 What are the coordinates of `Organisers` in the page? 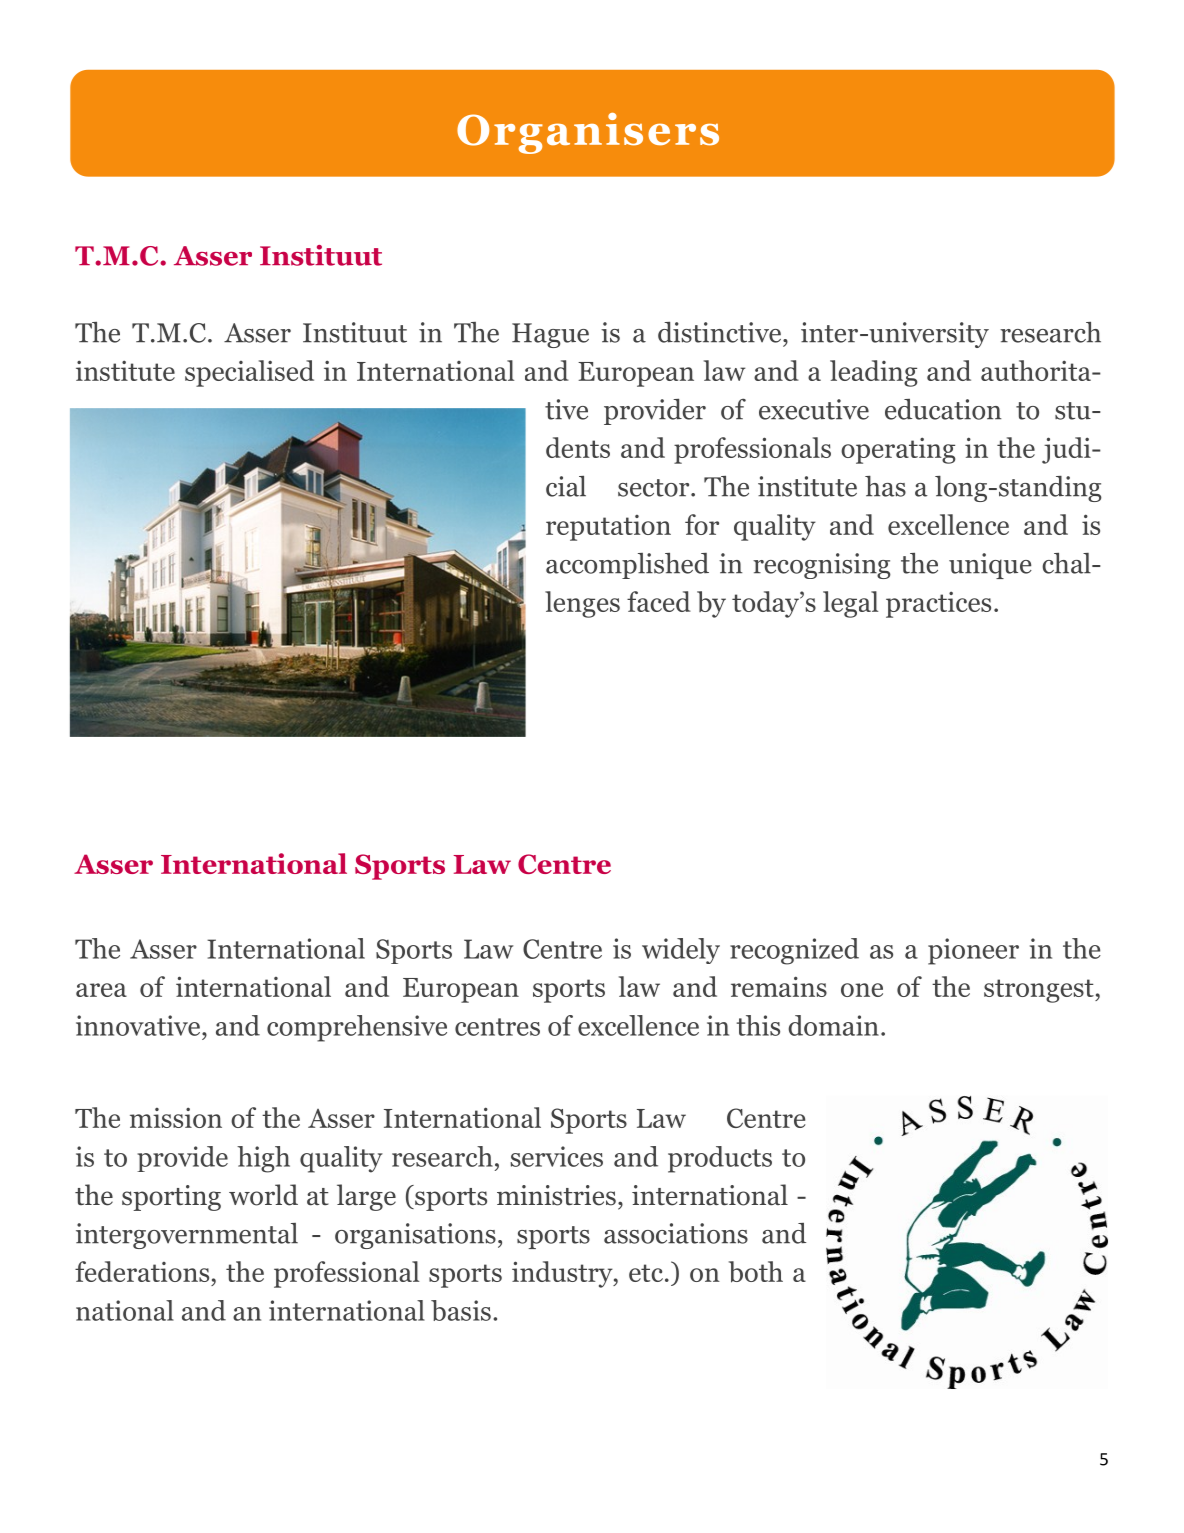 It's located at (588, 133).
